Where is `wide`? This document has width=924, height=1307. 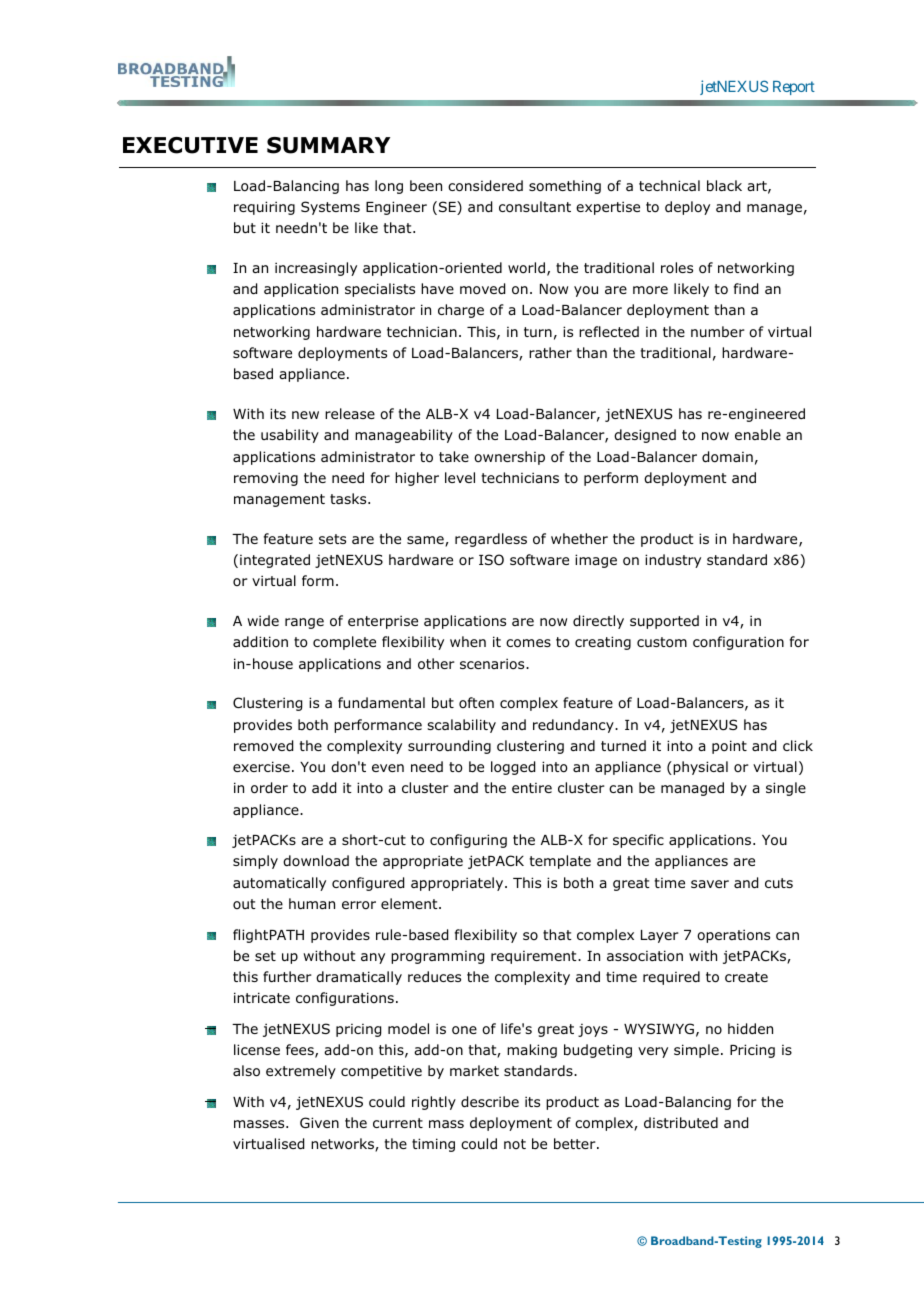
wide is located at coordinates (263, 620).
